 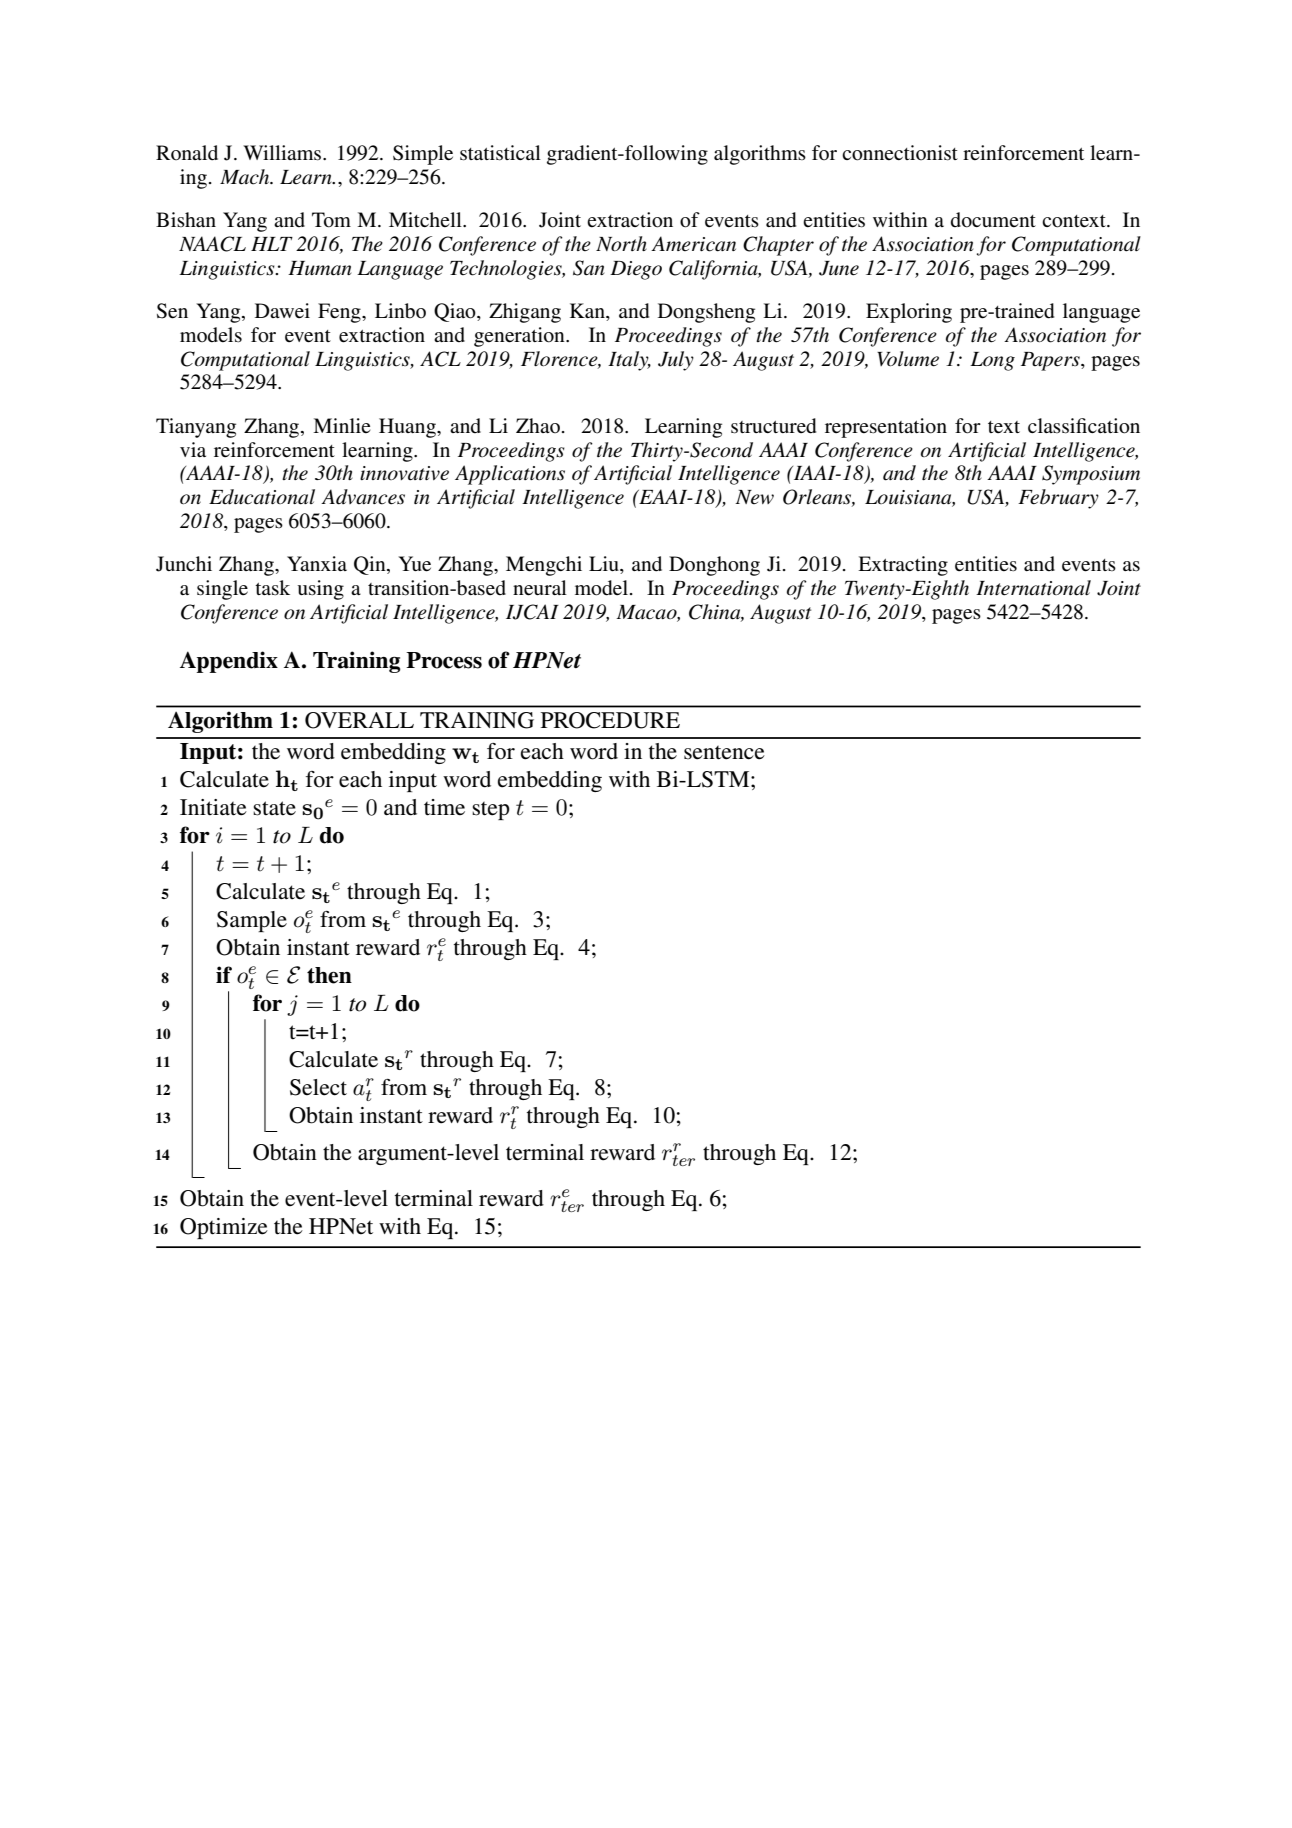 I want to click on February, so click(x=1058, y=499).
